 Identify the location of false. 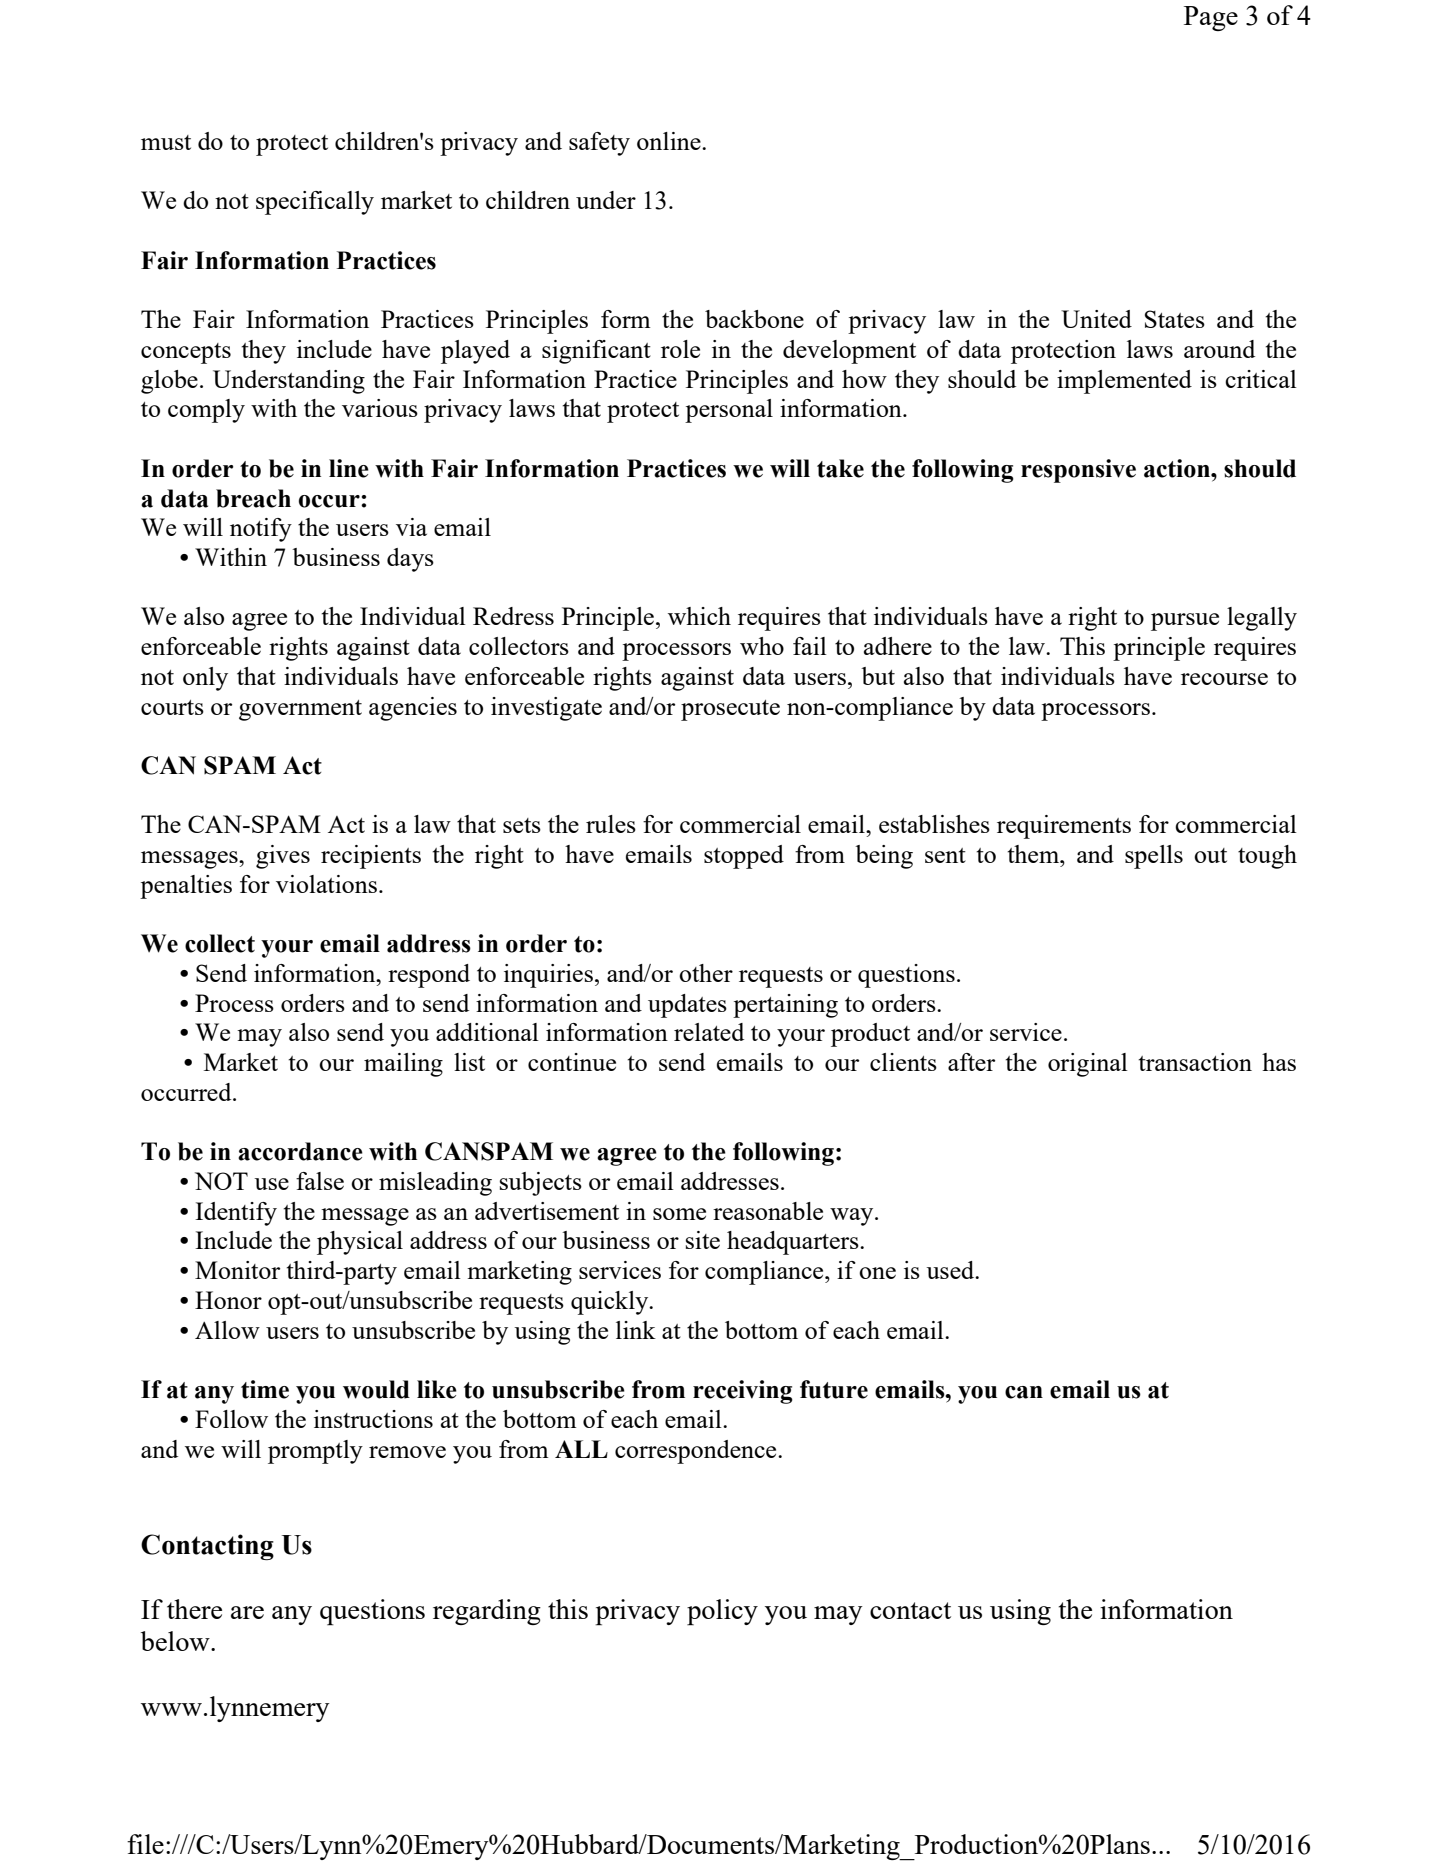
(320, 1181).
